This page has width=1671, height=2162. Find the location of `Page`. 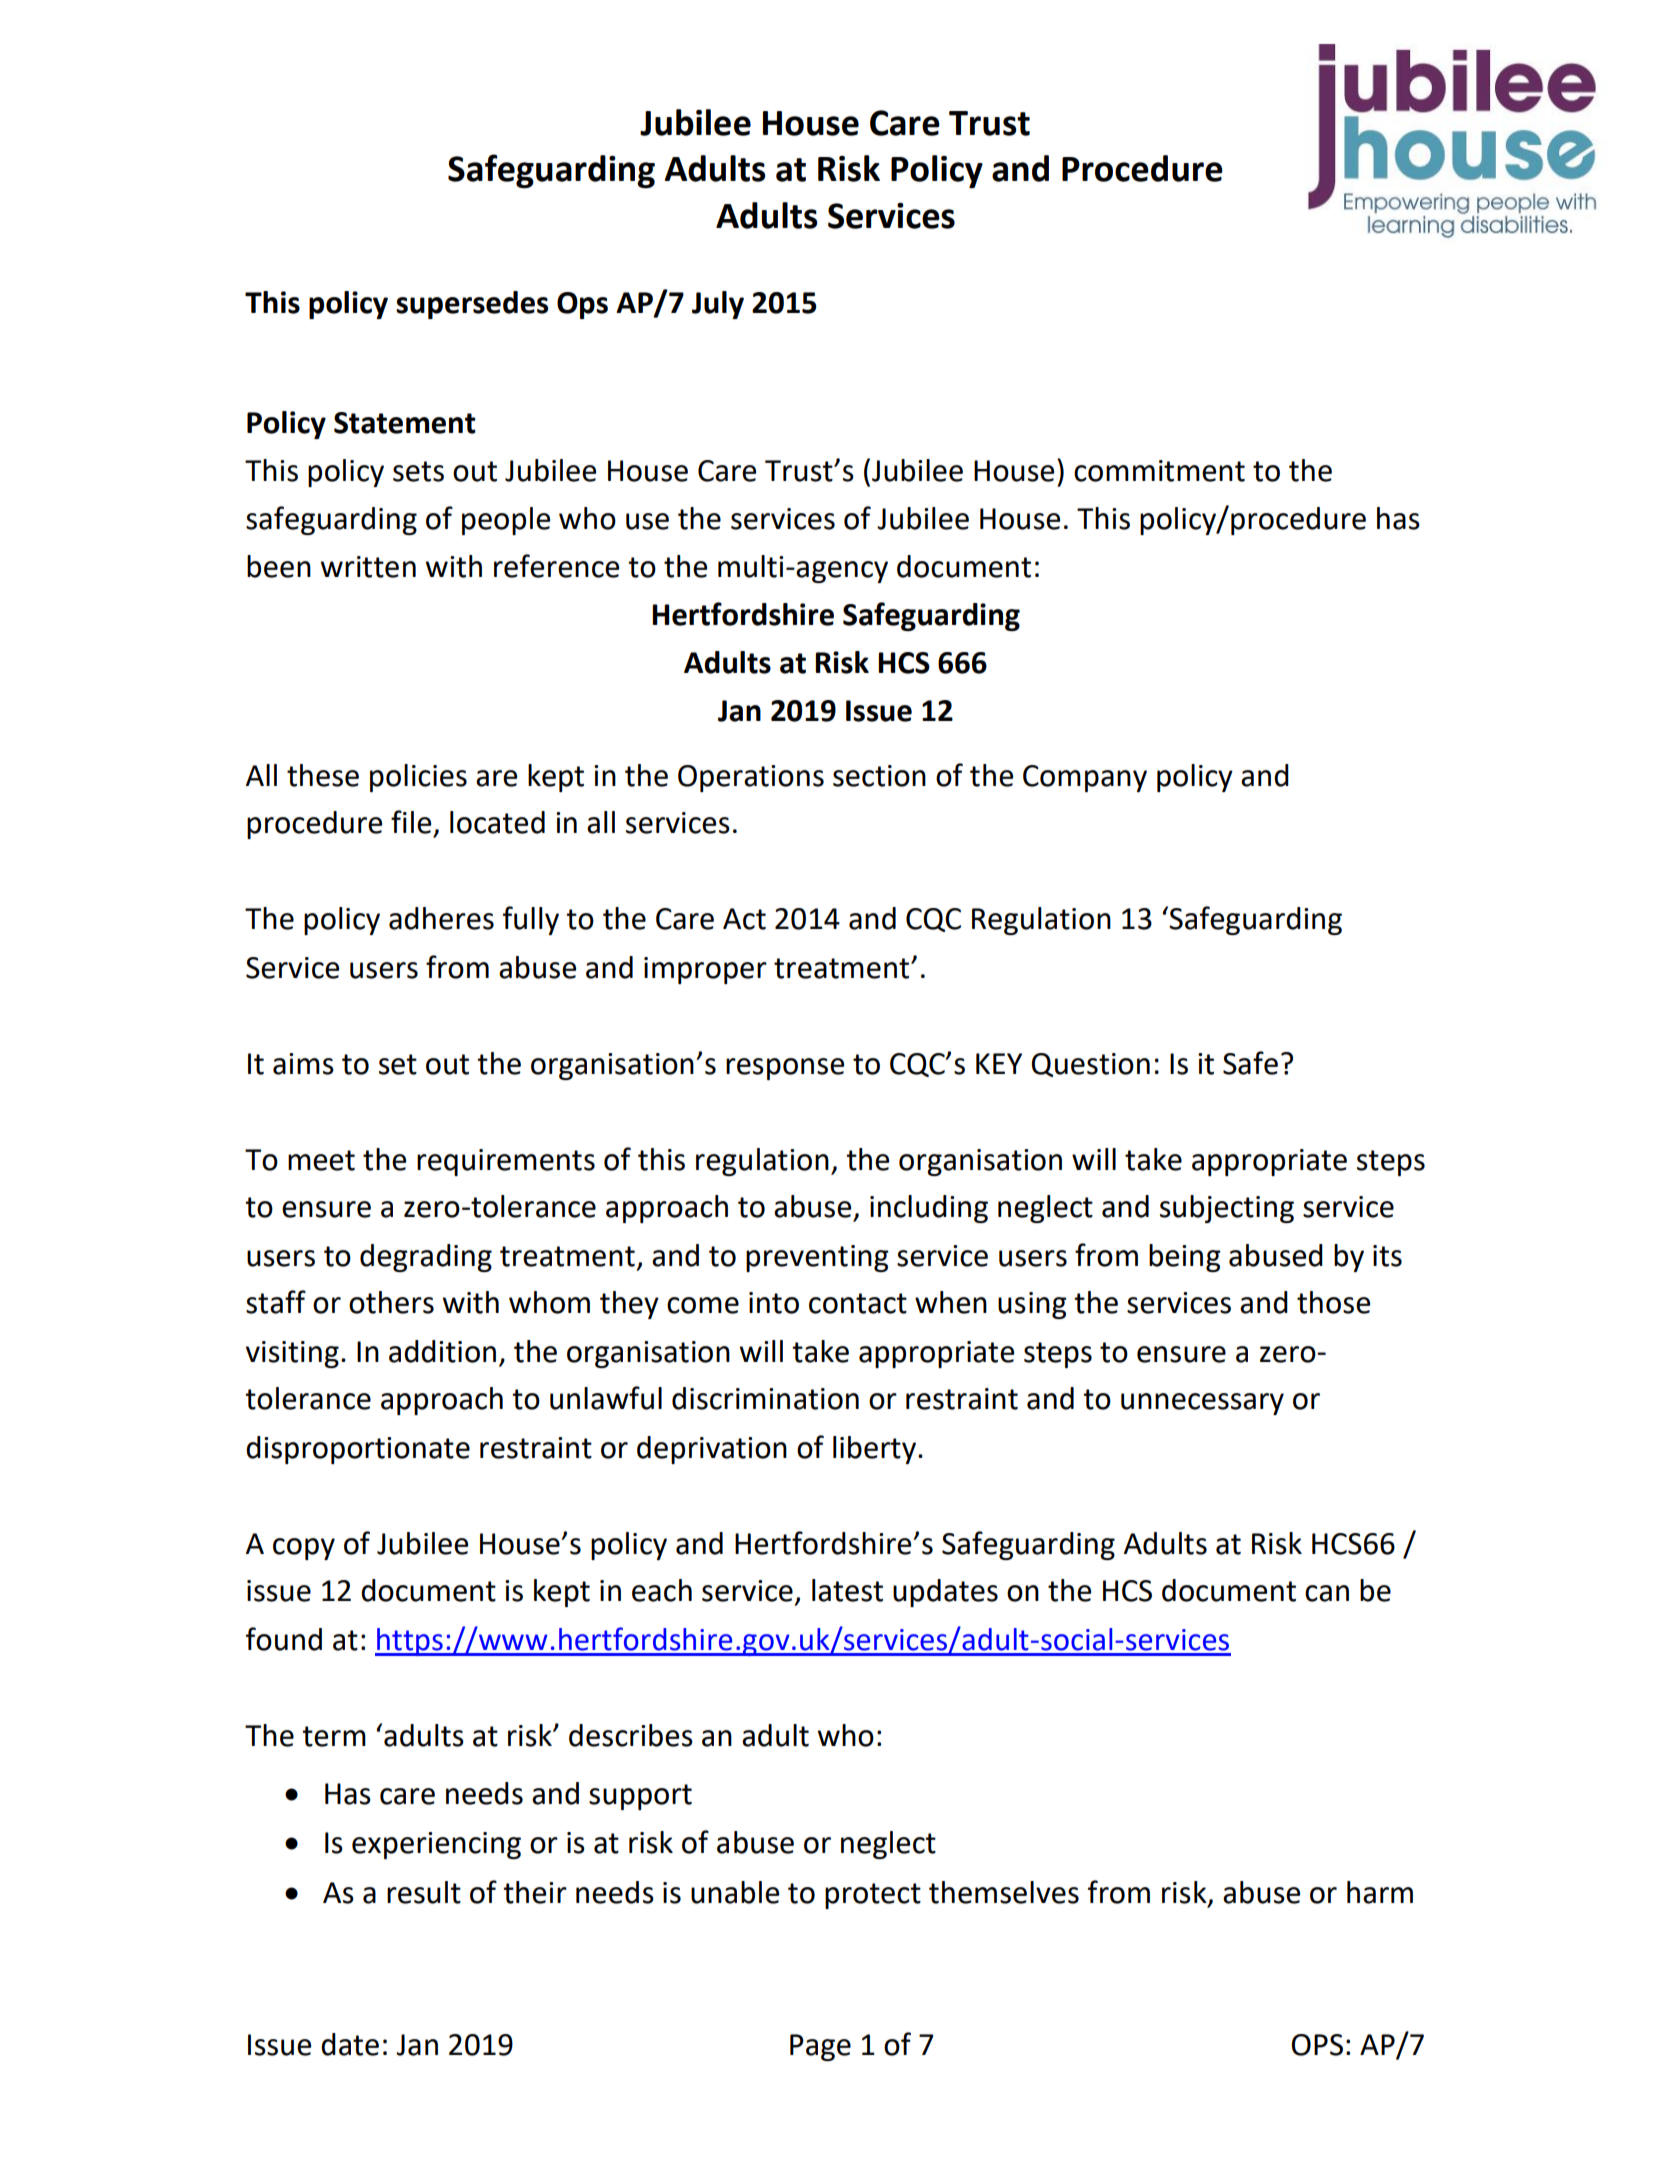

Page is located at coordinates (820, 2047).
